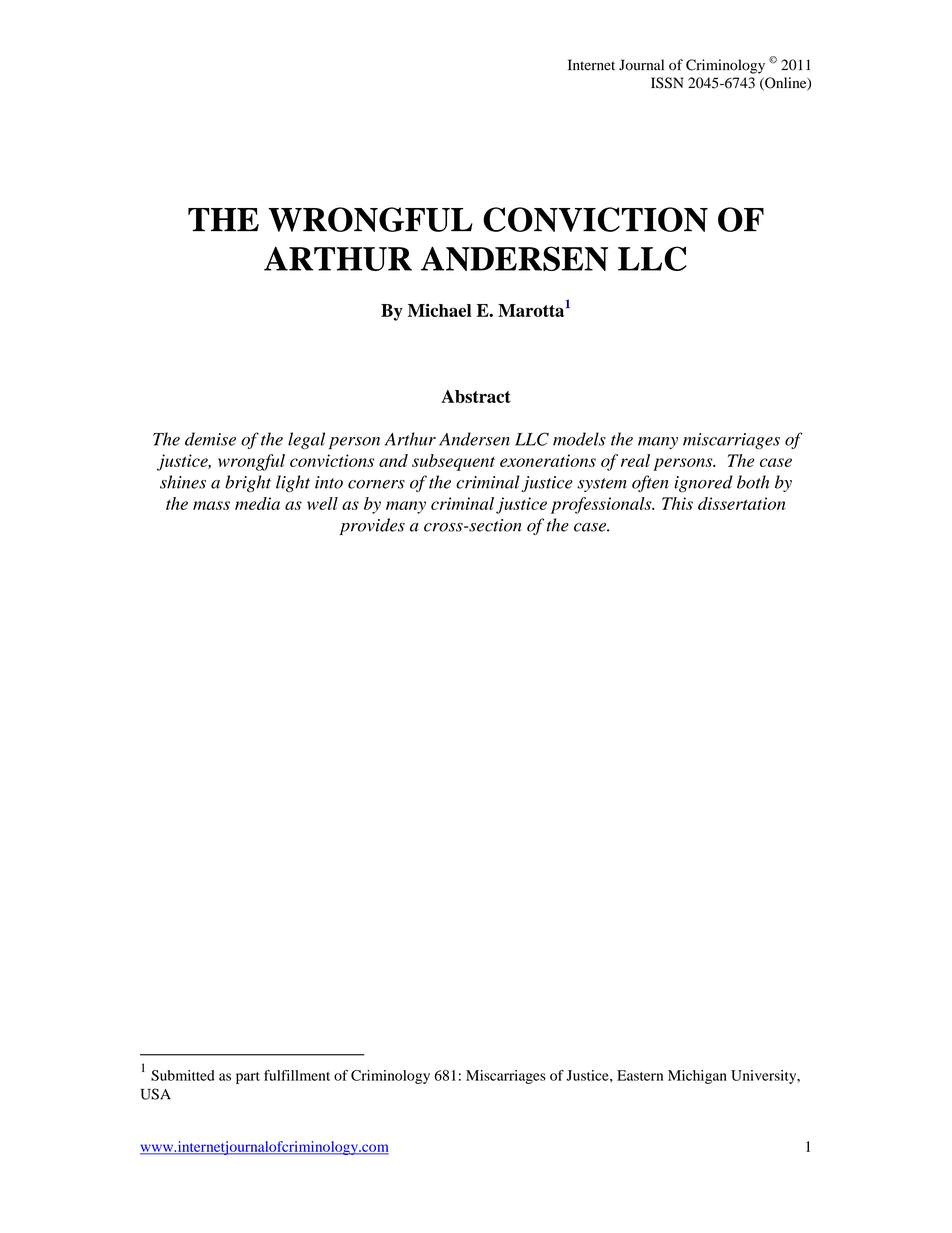 The height and width of the screenshot is (1233, 952). Describe the element at coordinates (453, 462) in the screenshot. I see `subsequent` at that location.
